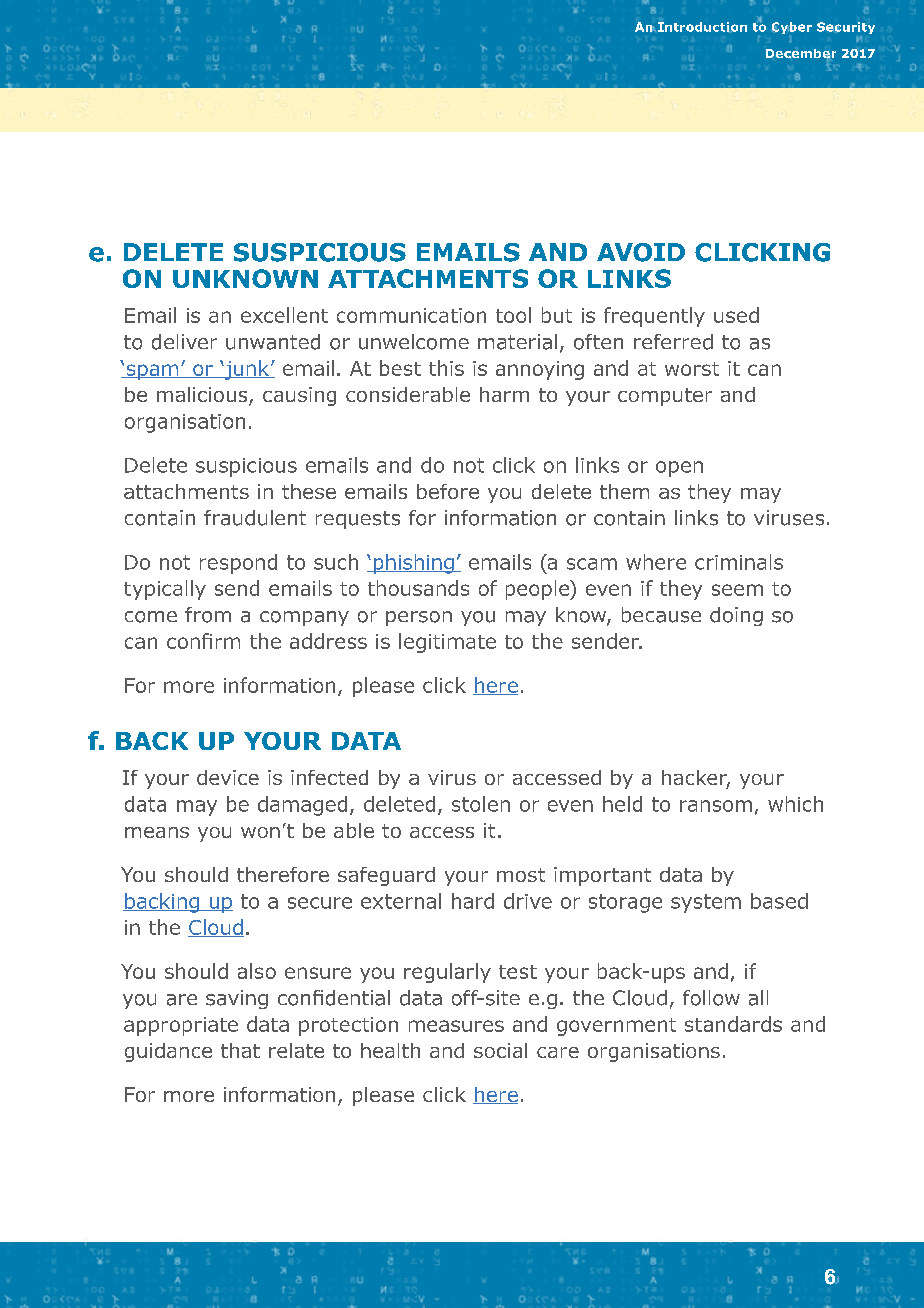 This screenshot has width=924, height=1308. I want to click on tool, so click(513, 315).
